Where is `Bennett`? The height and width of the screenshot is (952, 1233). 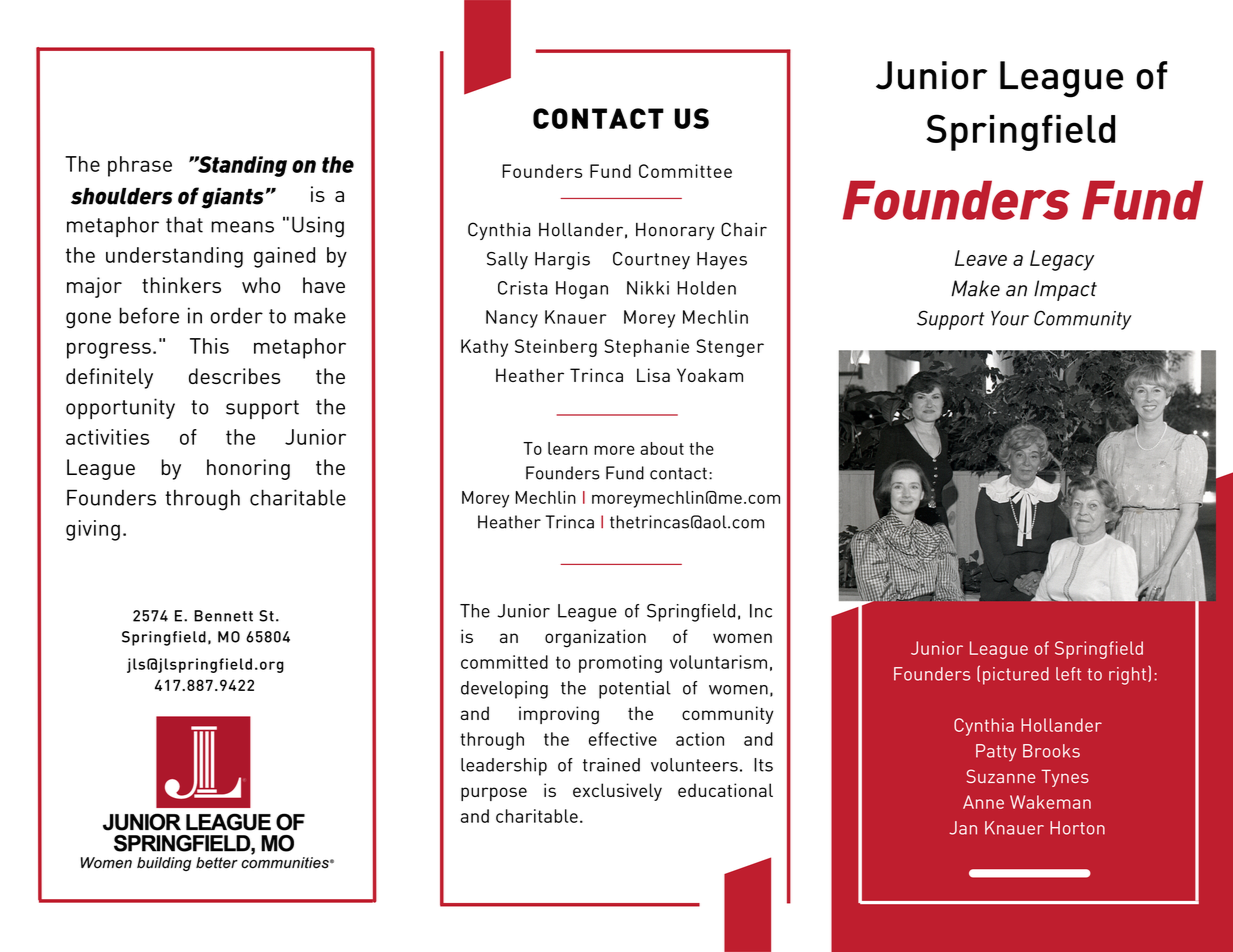
Bennett is located at coordinates (223, 616).
